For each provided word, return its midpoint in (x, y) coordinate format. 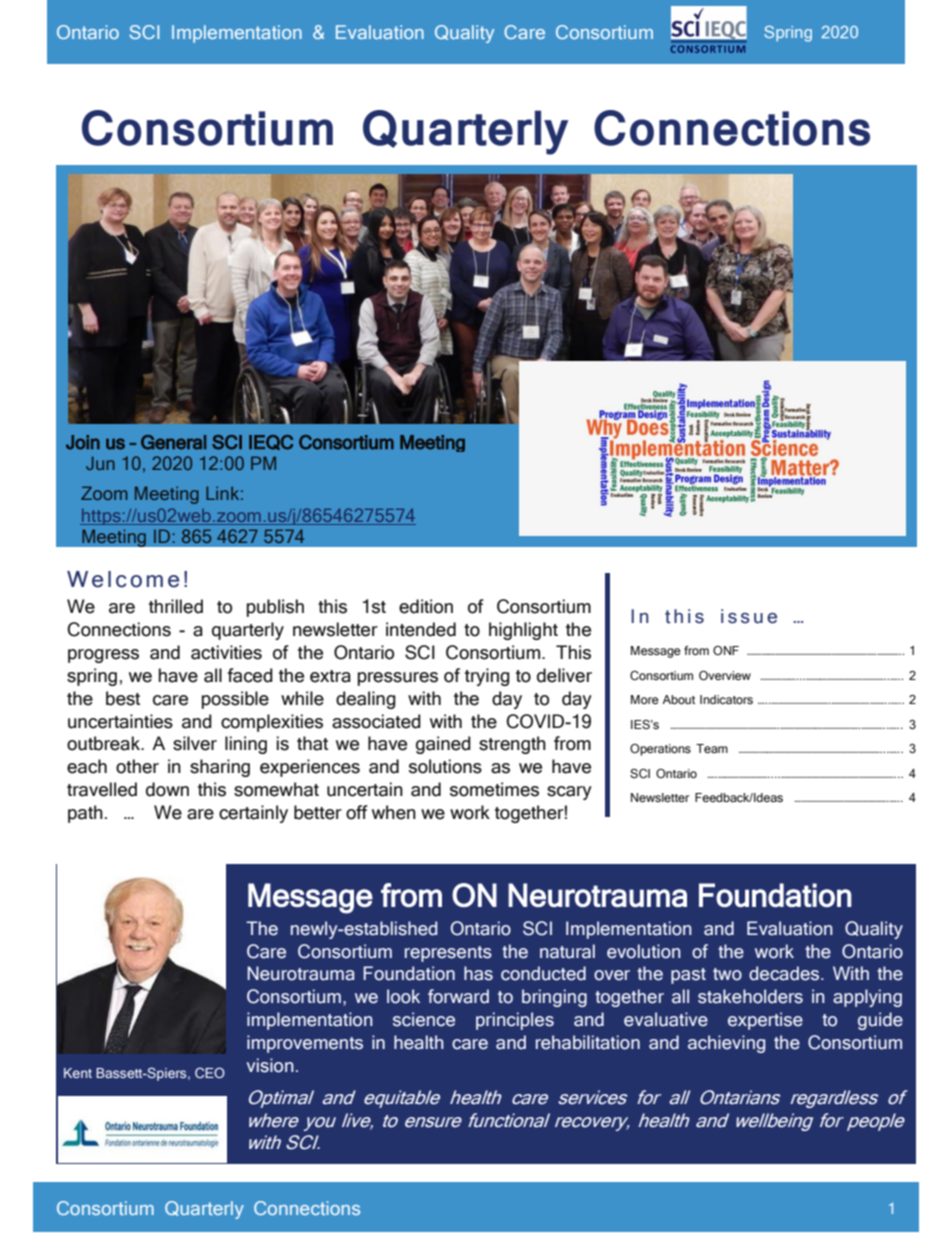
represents (448, 954)
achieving (726, 1044)
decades (784, 973)
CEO (210, 1072)
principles (515, 1021)
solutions (445, 766)
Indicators (726, 700)
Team (712, 749)
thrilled (176, 606)
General (173, 442)
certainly (253, 814)
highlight (523, 631)
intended (421, 629)
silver (195, 743)
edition (426, 606)
